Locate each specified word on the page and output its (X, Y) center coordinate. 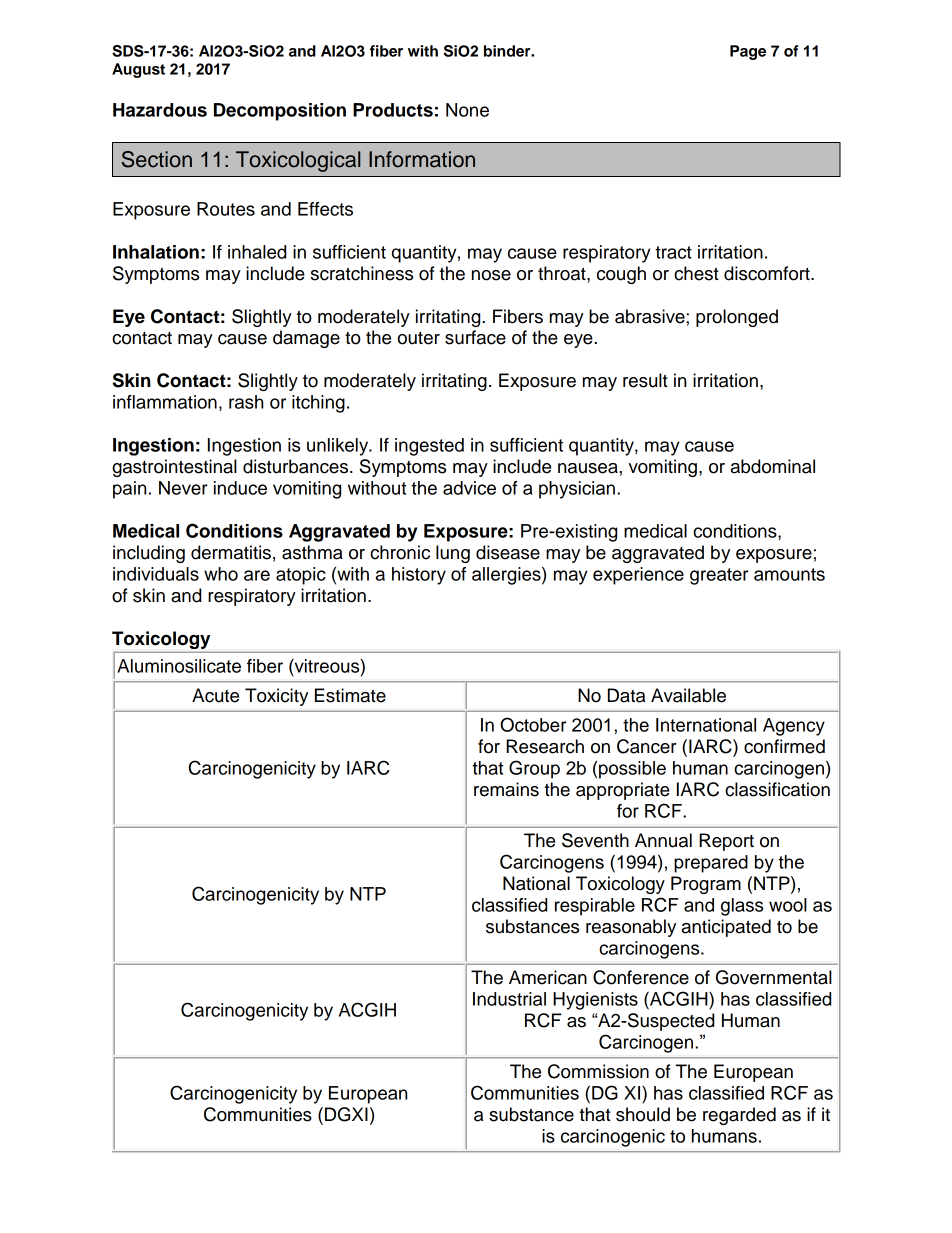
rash (246, 402)
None (467, 110)
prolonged (737, 318)
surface (475, 337)
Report (726, 842)
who (221, 574)
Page (748, 52)
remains (506, 789)
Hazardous (160, 110)
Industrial (509, 999)
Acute (215, 695)
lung (453, 554)
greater (719, 576)
